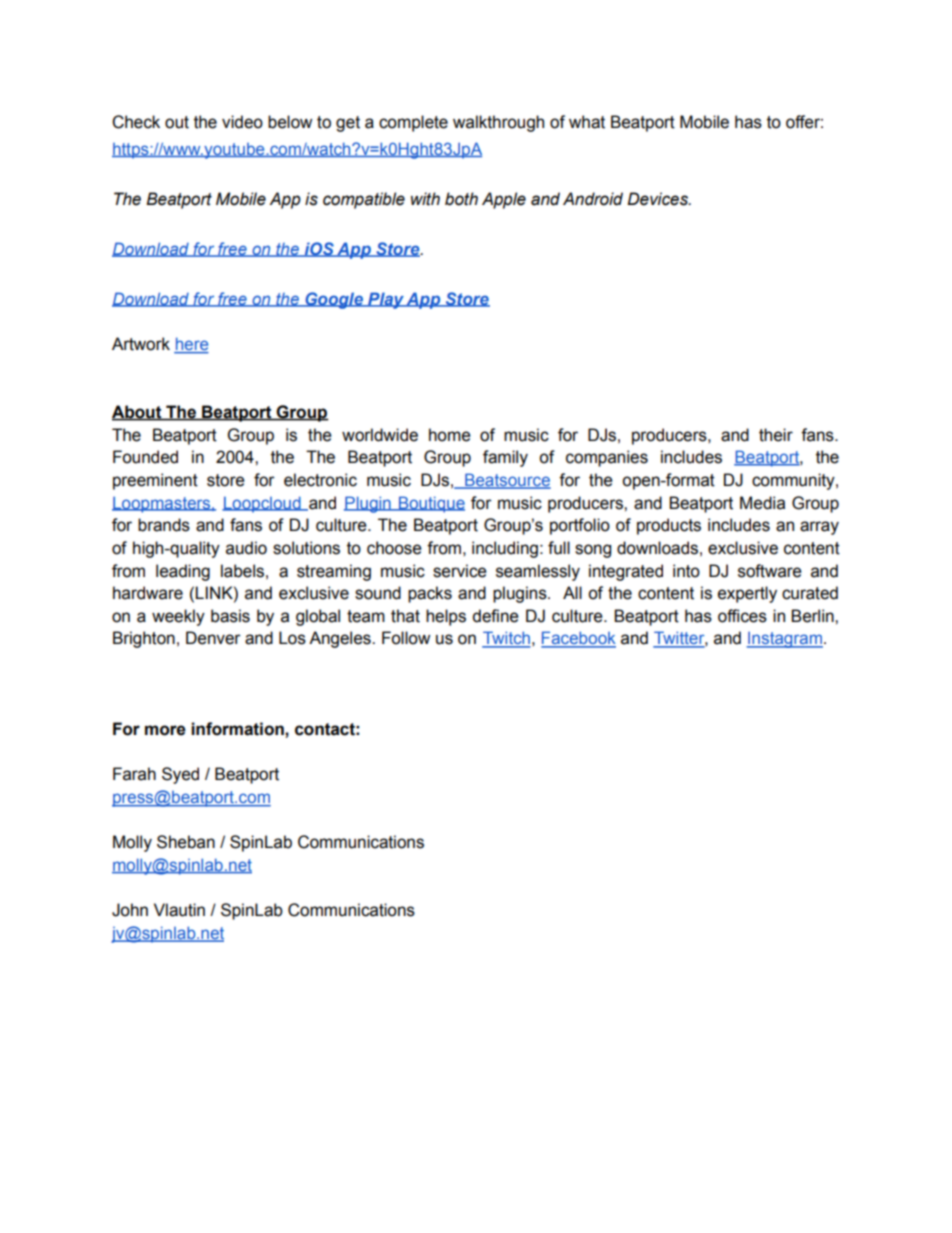 The width and height of the document is (952, 1233). Describe the element at coordinates (506, 639) in the document. I see `Twitch` at that location.
